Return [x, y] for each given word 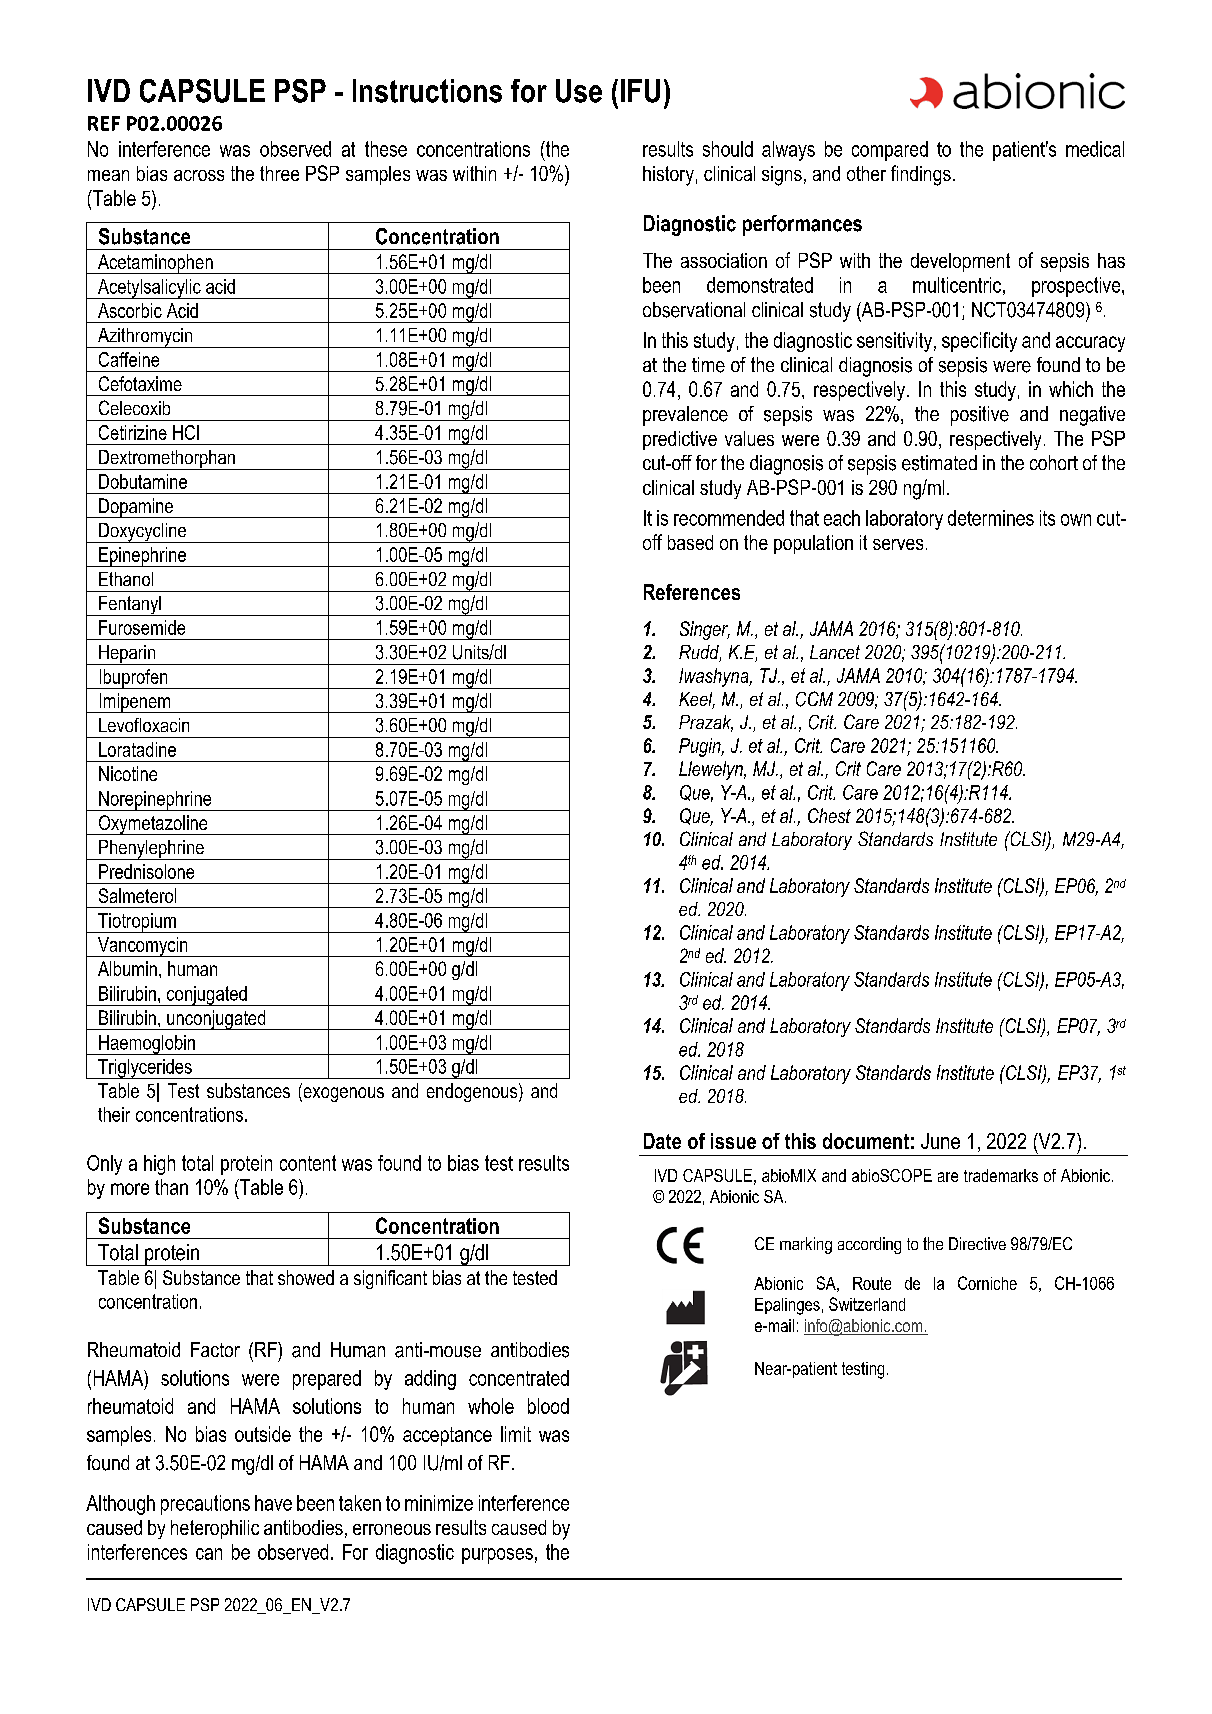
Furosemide [142, 627]
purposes [497, 1556]
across [199, 175]
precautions [205, 1505]
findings [921, 175]
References [692, 592]
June [940, 1141]
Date [662, 1141]
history [668, 176]
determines [991, 518]
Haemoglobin [147, 1045]
